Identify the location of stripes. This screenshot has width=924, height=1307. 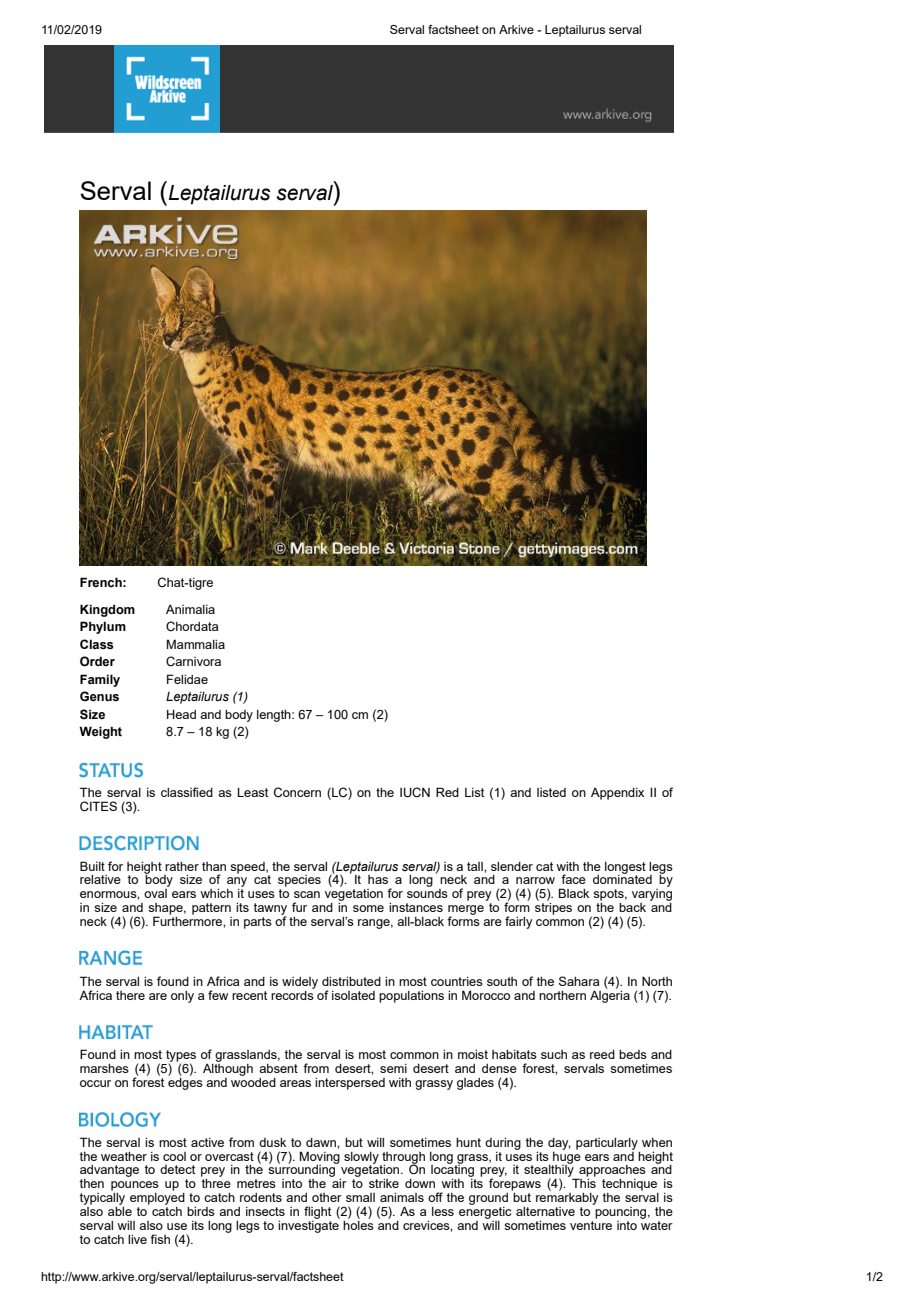
(553, 909).
